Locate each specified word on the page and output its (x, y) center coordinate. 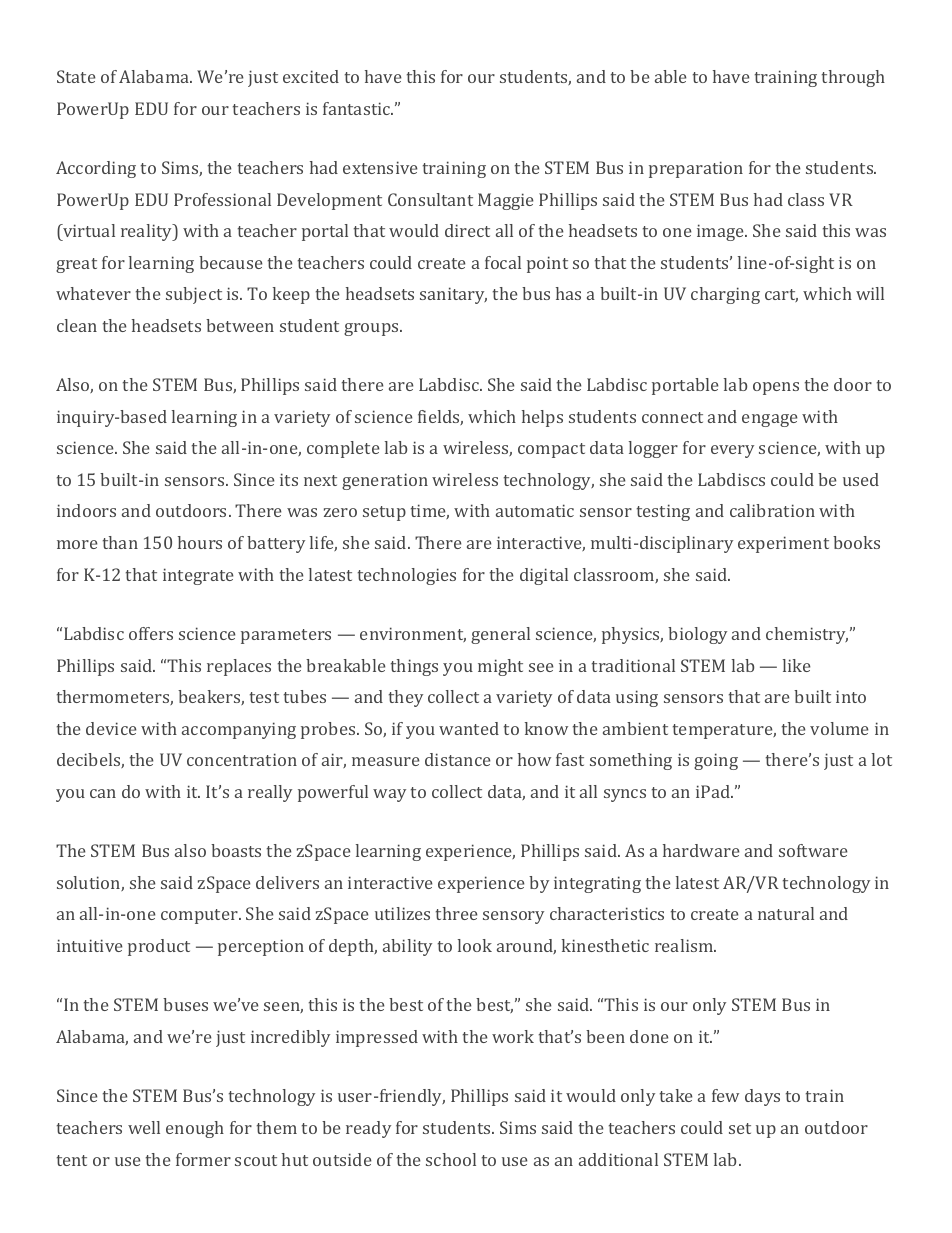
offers (151, 633)
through (853, 78)
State (76, 76)
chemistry (807, 635)
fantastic (358, 108)
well (144, 1127)
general (500, 635)
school (451, 1159)
